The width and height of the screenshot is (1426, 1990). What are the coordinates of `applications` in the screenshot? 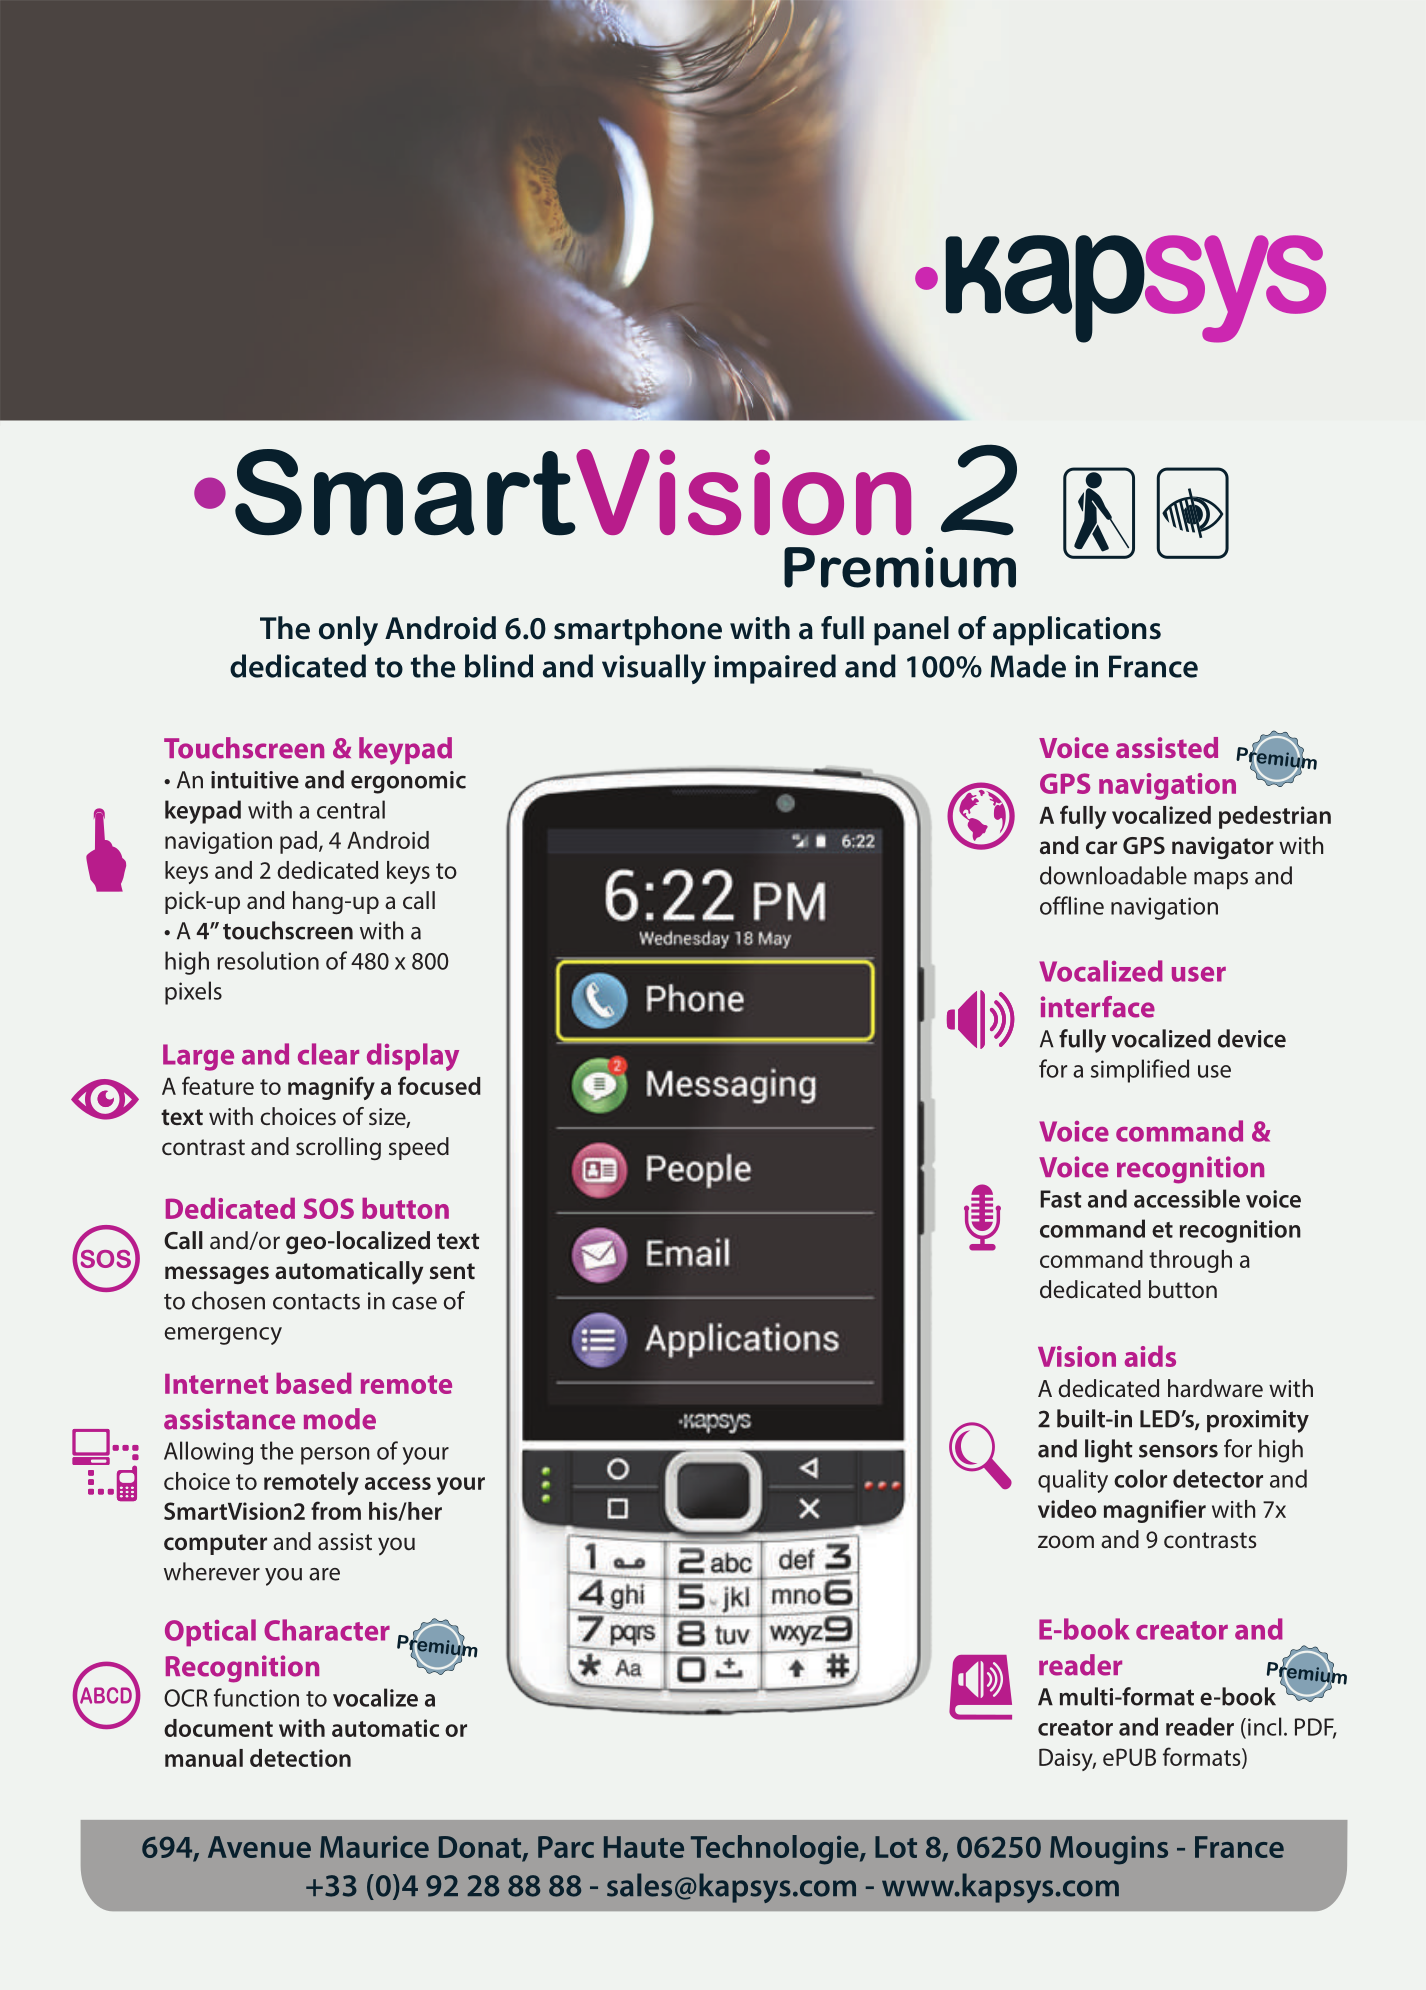 It's located at (1077, 631).
